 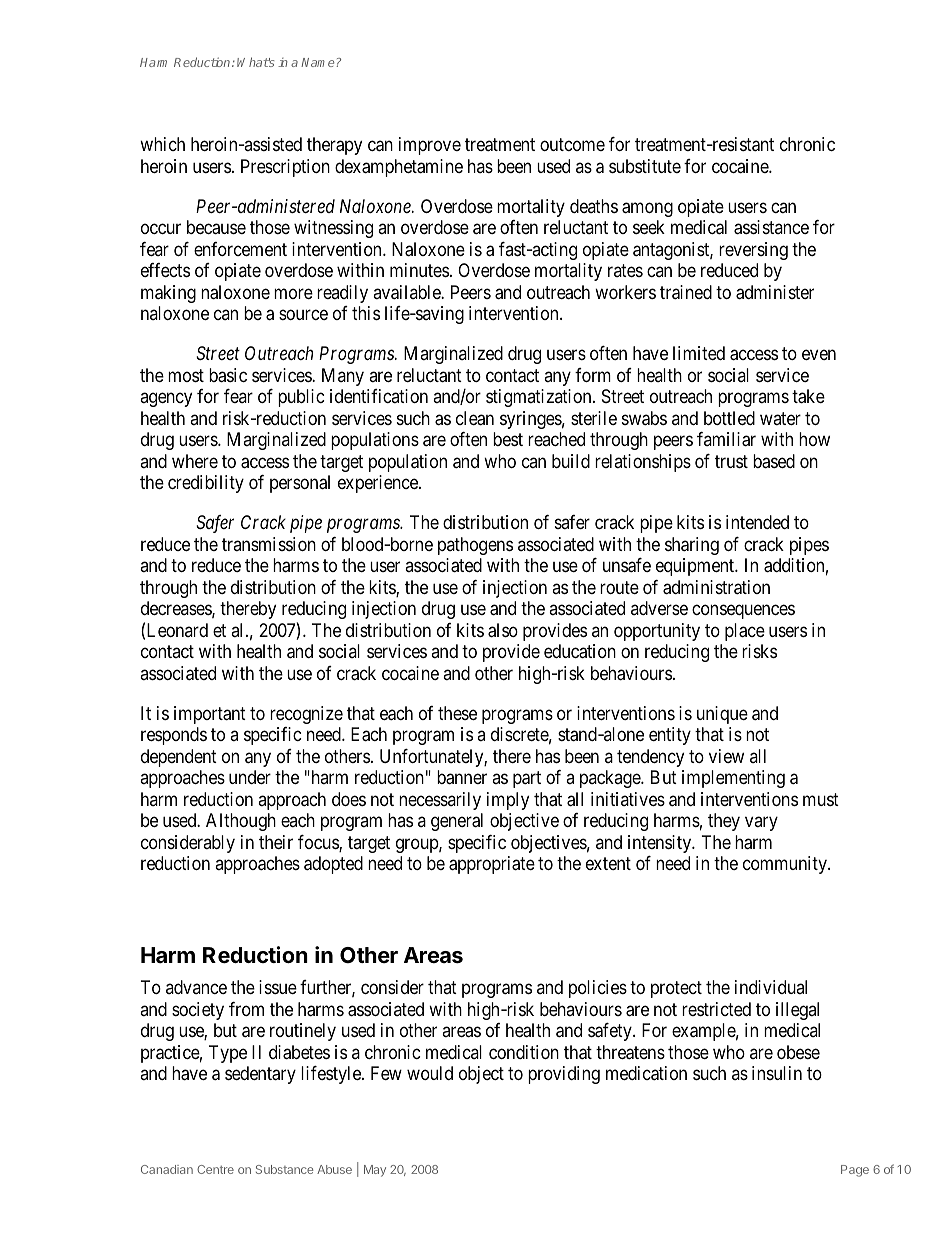 What do you see at coordinates (215, 1169) in the screenshot?
I see `Centre` at bounding box center [215, 1169].
